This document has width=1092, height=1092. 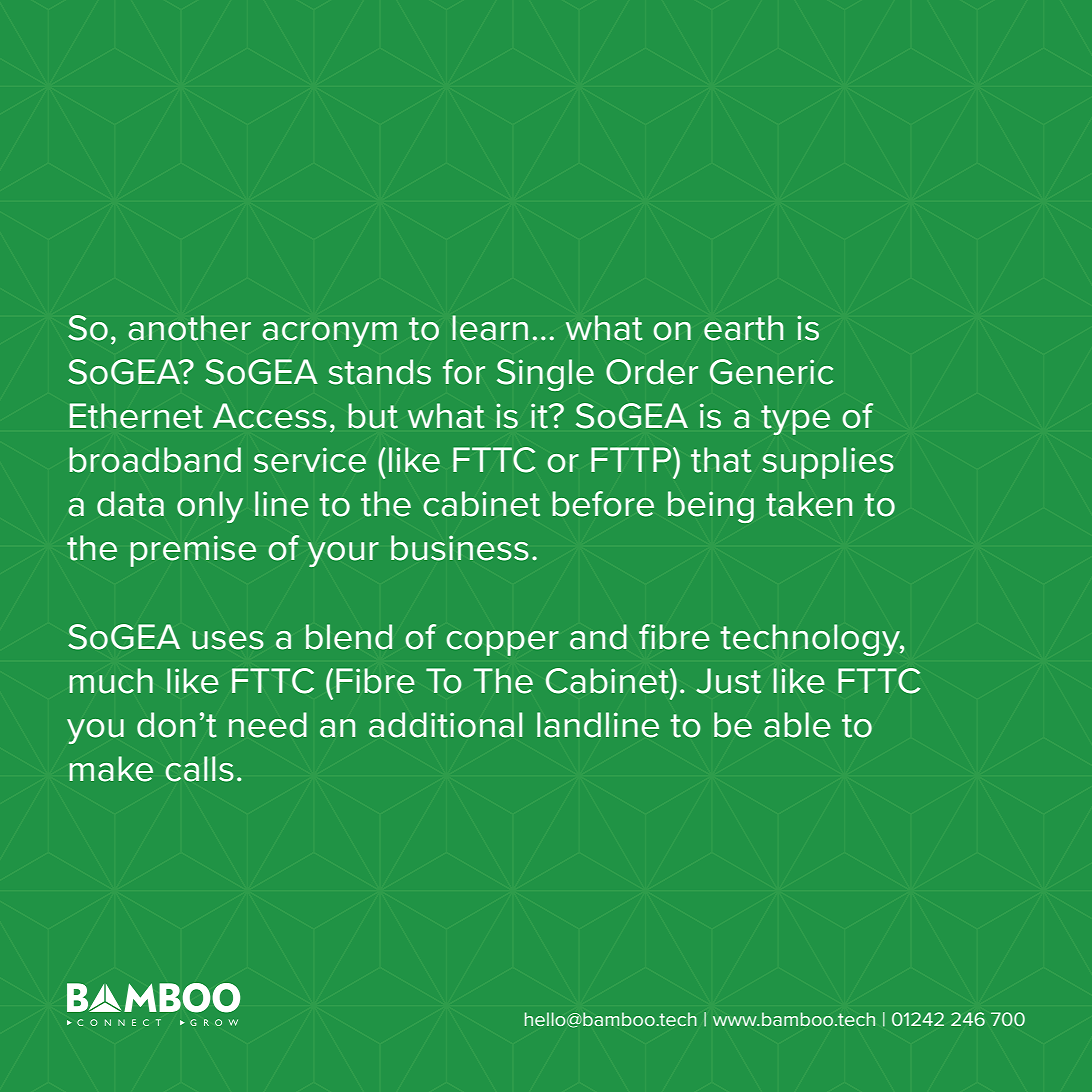 I want to click on uses, so click(x=228, y=640).
